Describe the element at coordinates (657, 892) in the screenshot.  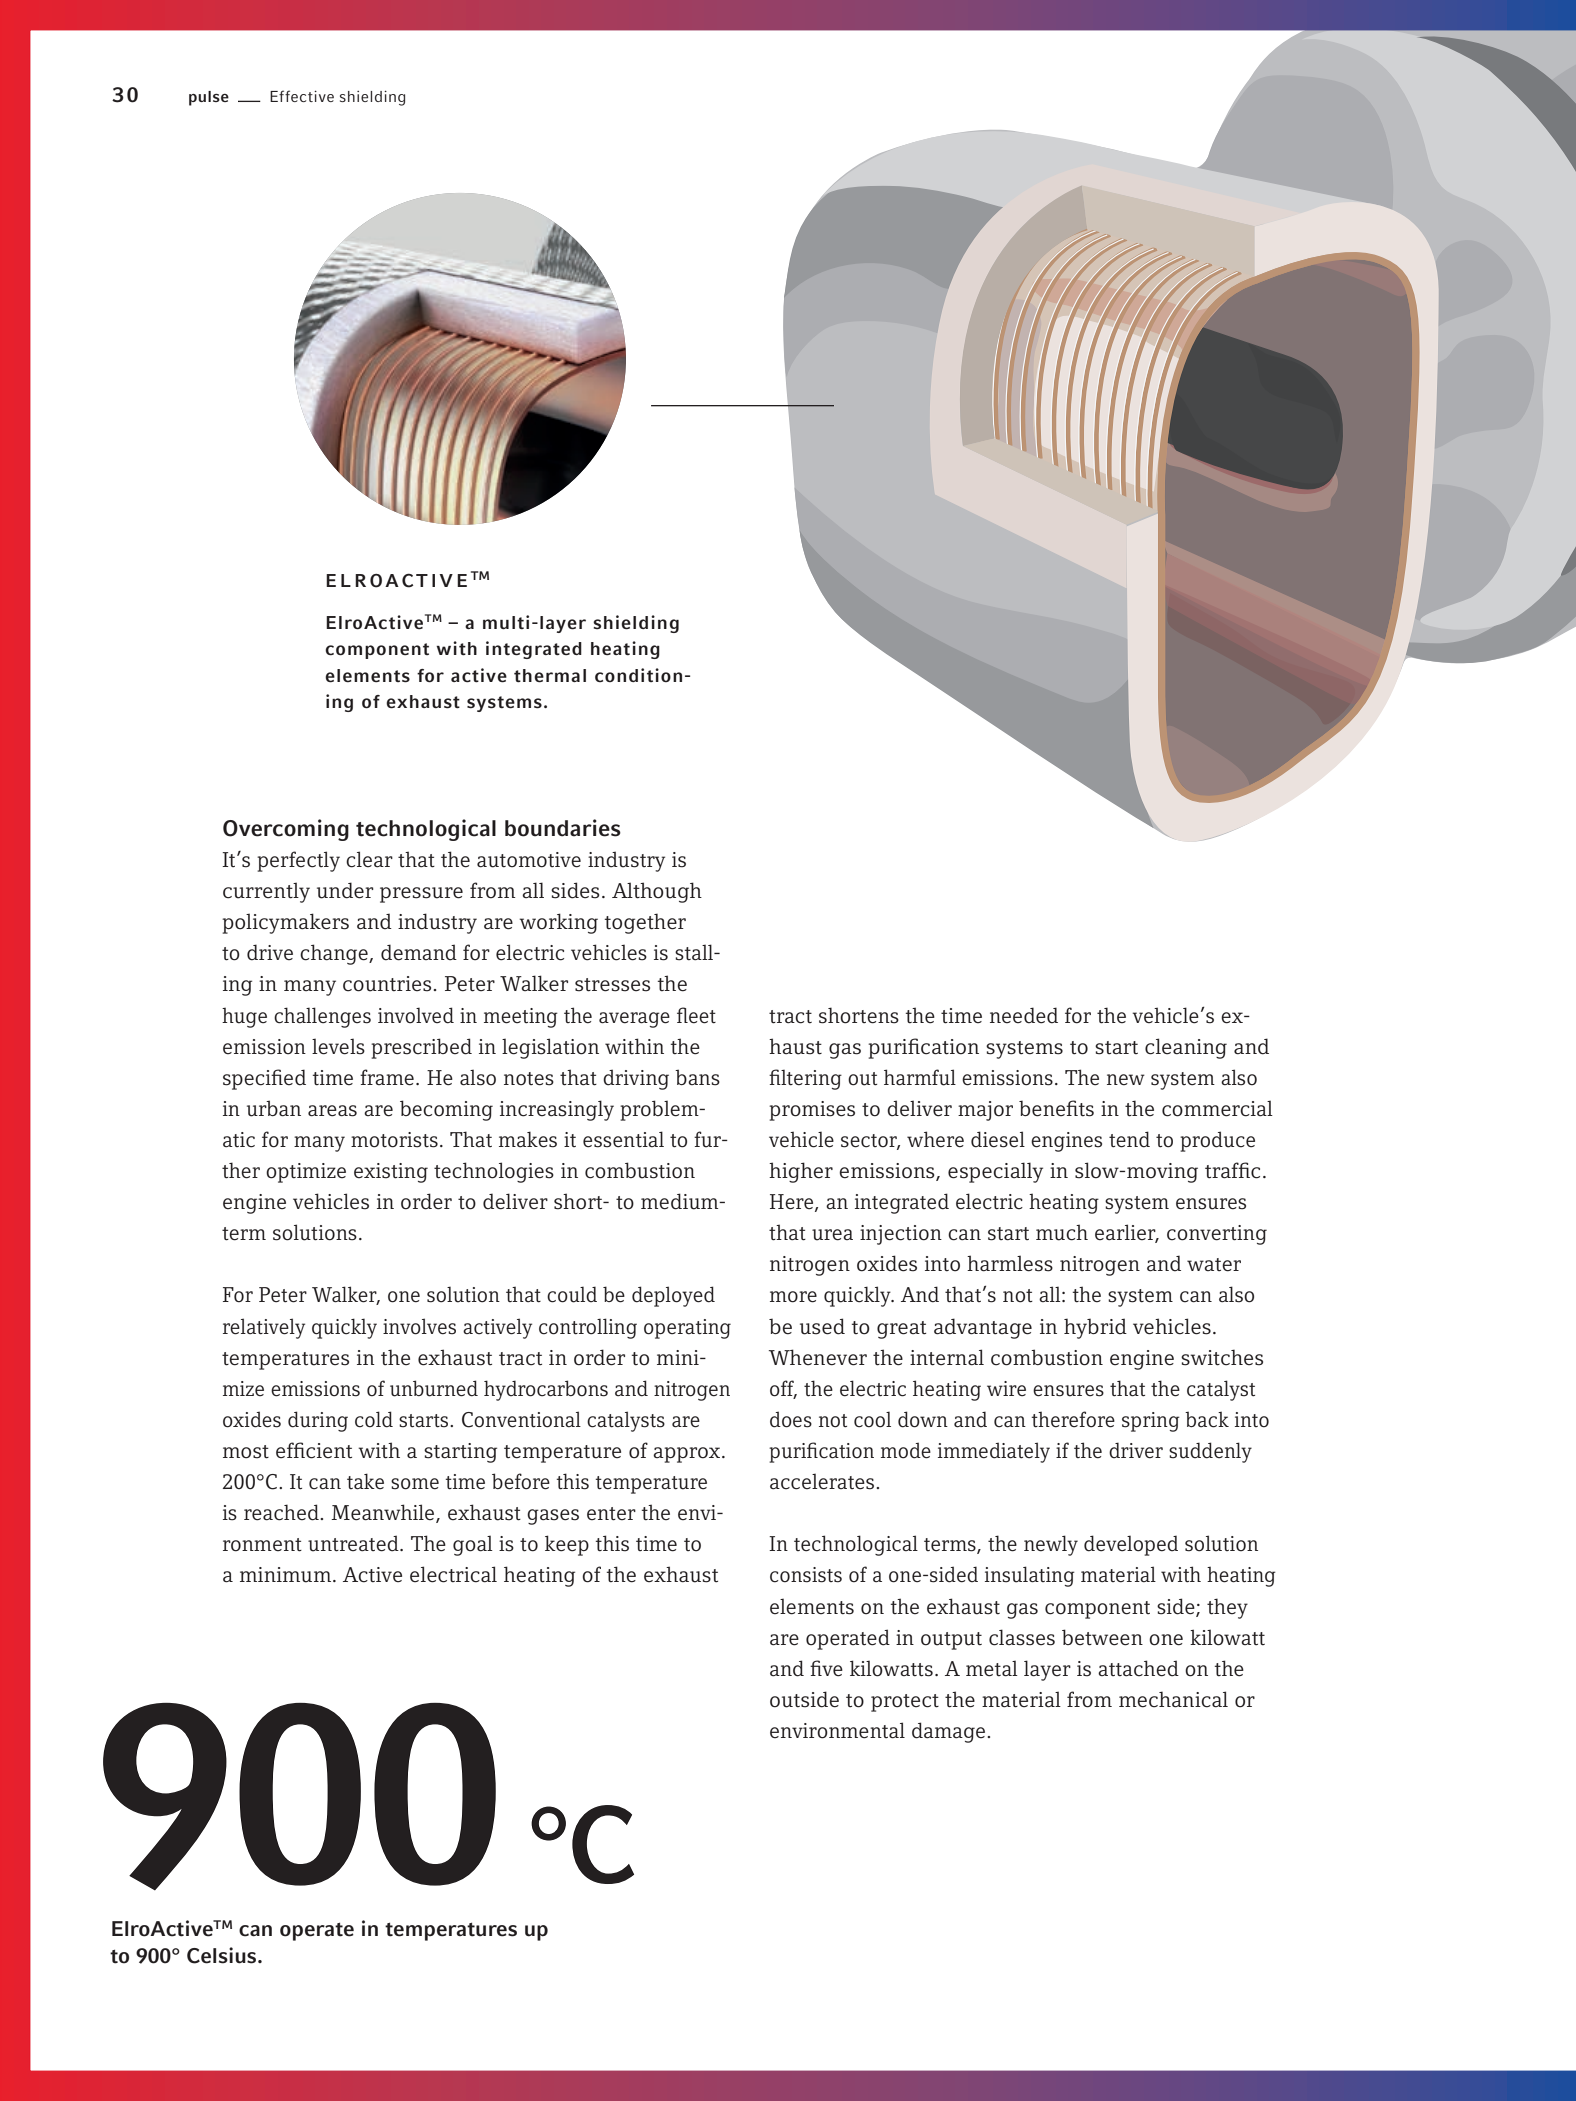
I see `Although` at that location.
